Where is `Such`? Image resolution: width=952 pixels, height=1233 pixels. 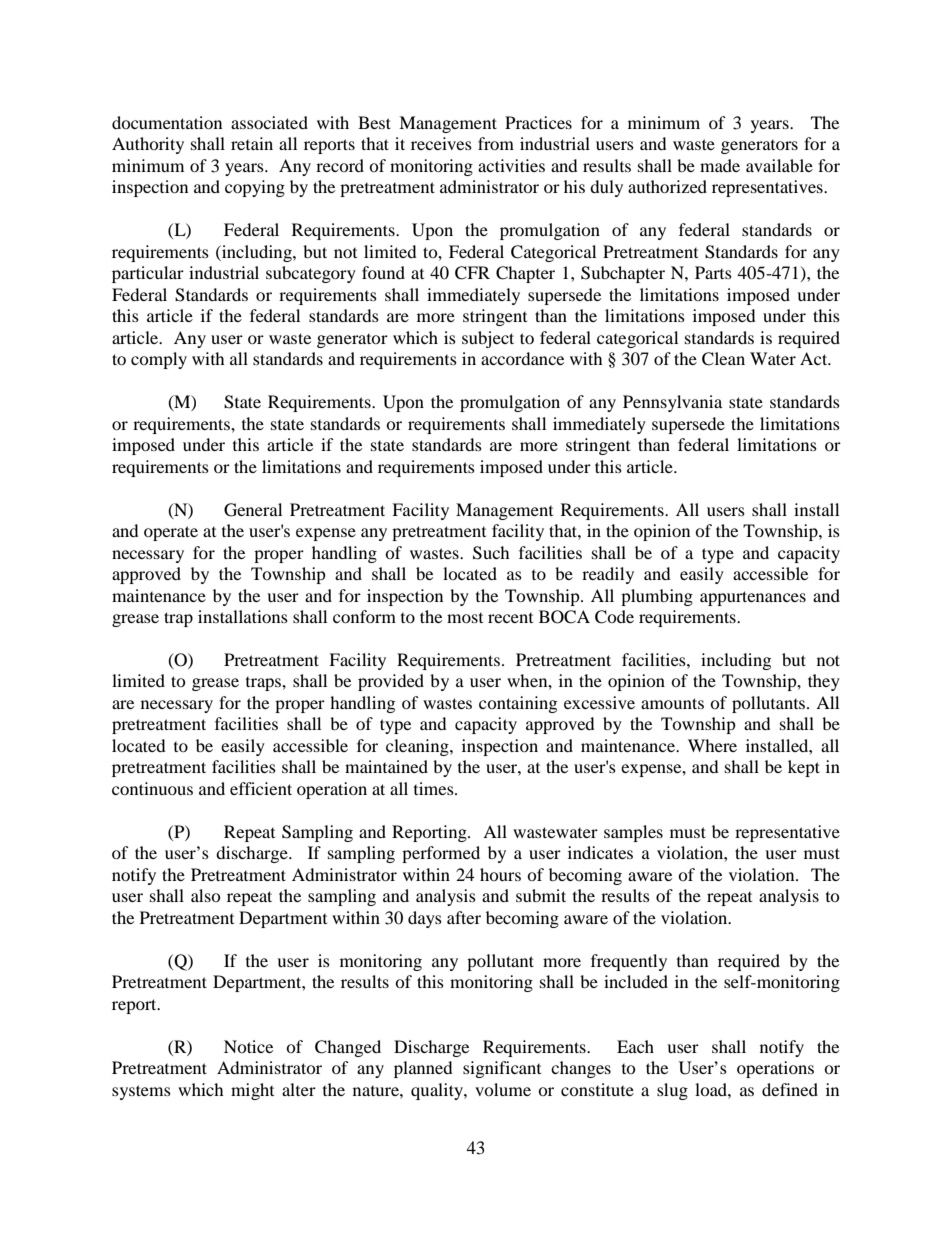
Such is located at coordinates (491, 553).
